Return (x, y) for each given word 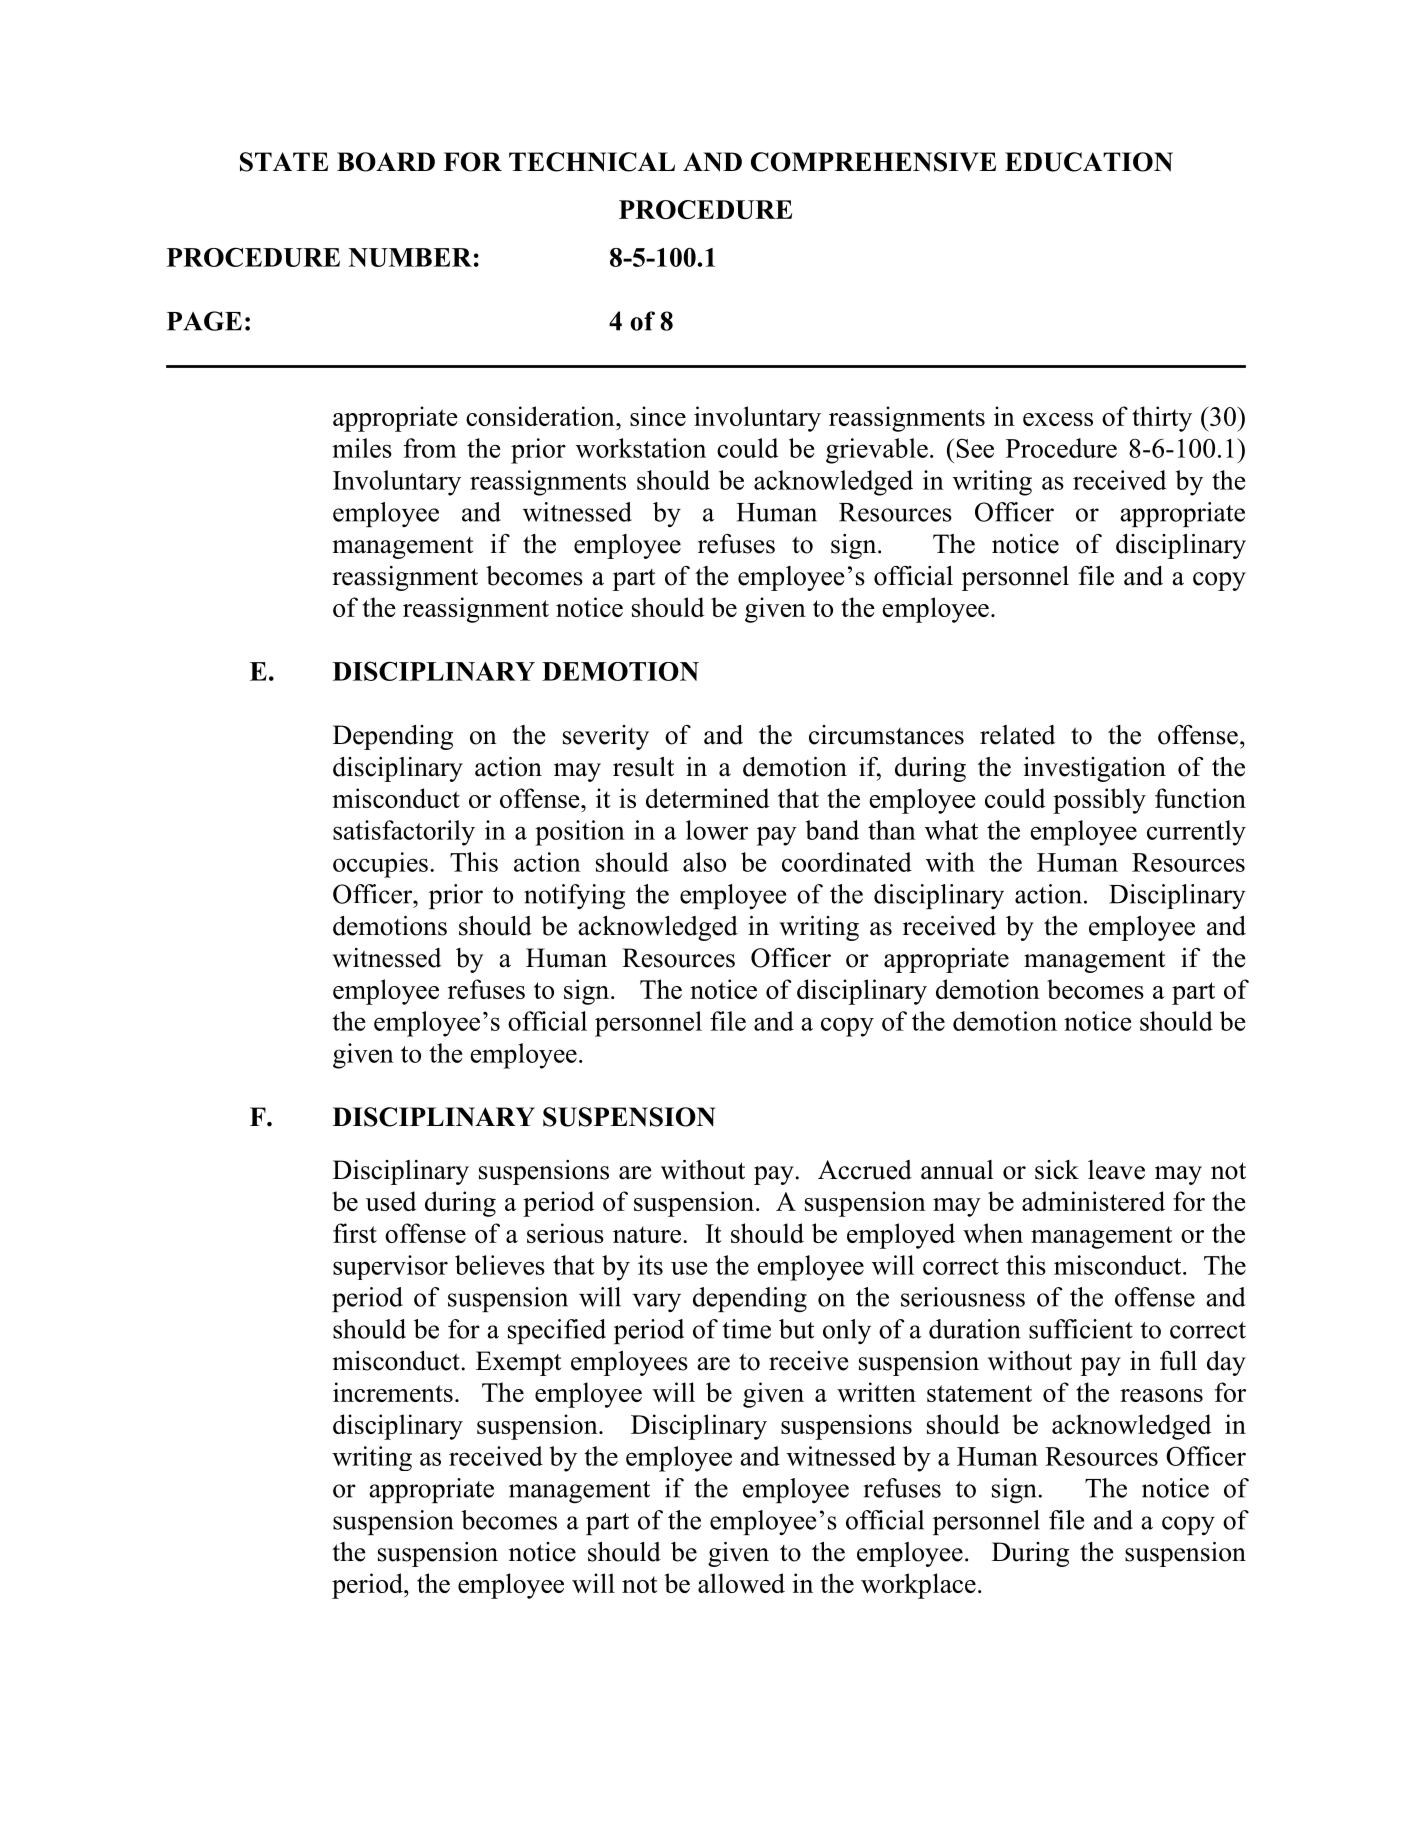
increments (393, 1392)
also (704, 862)
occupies (380, 865)
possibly (1099, 801)
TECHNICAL (592, 162)
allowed (741, 1583)
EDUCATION (1089, 162)
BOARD (386, 162)
